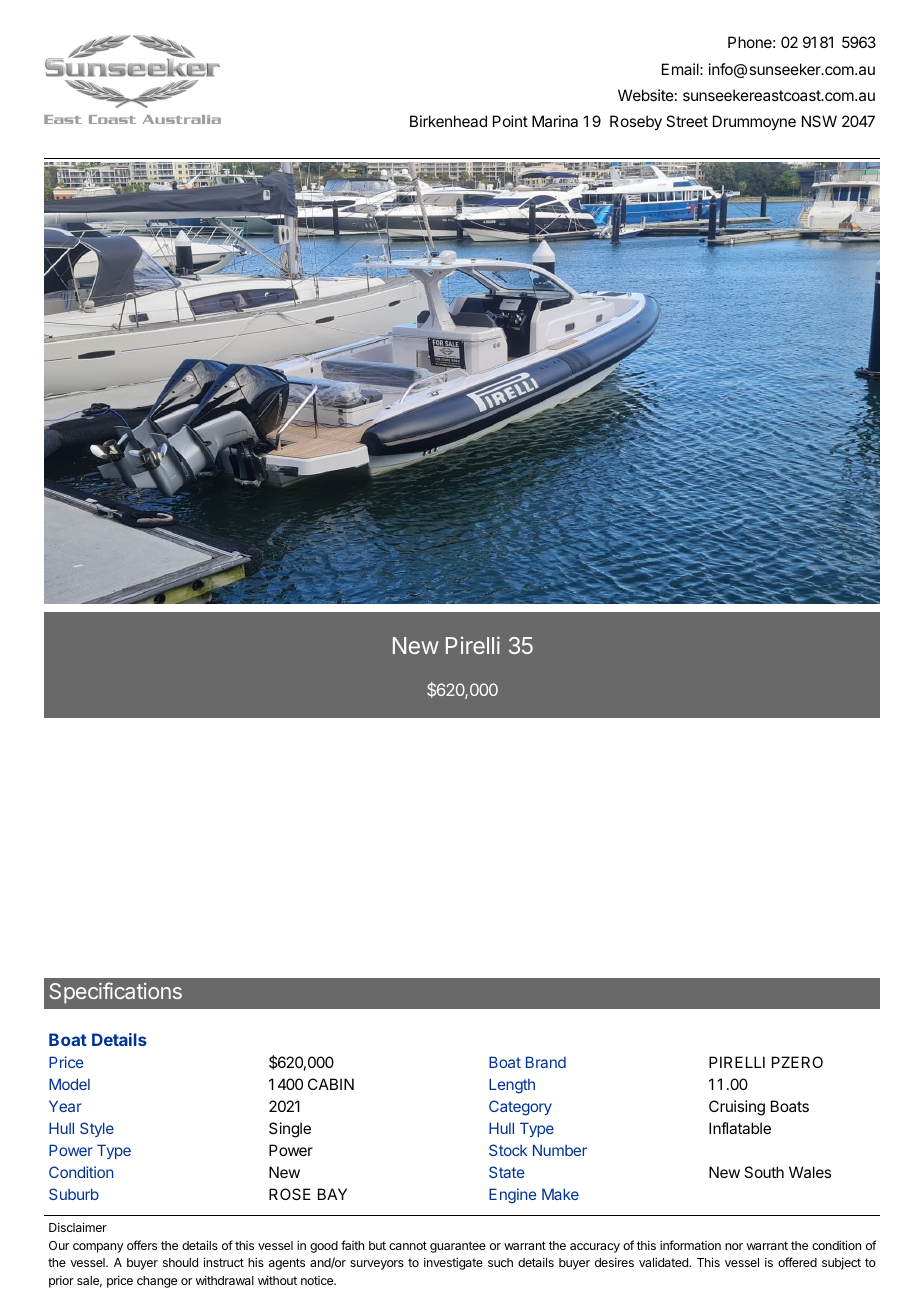 Image resolution: width=924 pixels, height=1308 pixels. Describe the element at coordinates (819, 121) in the screenshot. I see `NSW` at that location.
